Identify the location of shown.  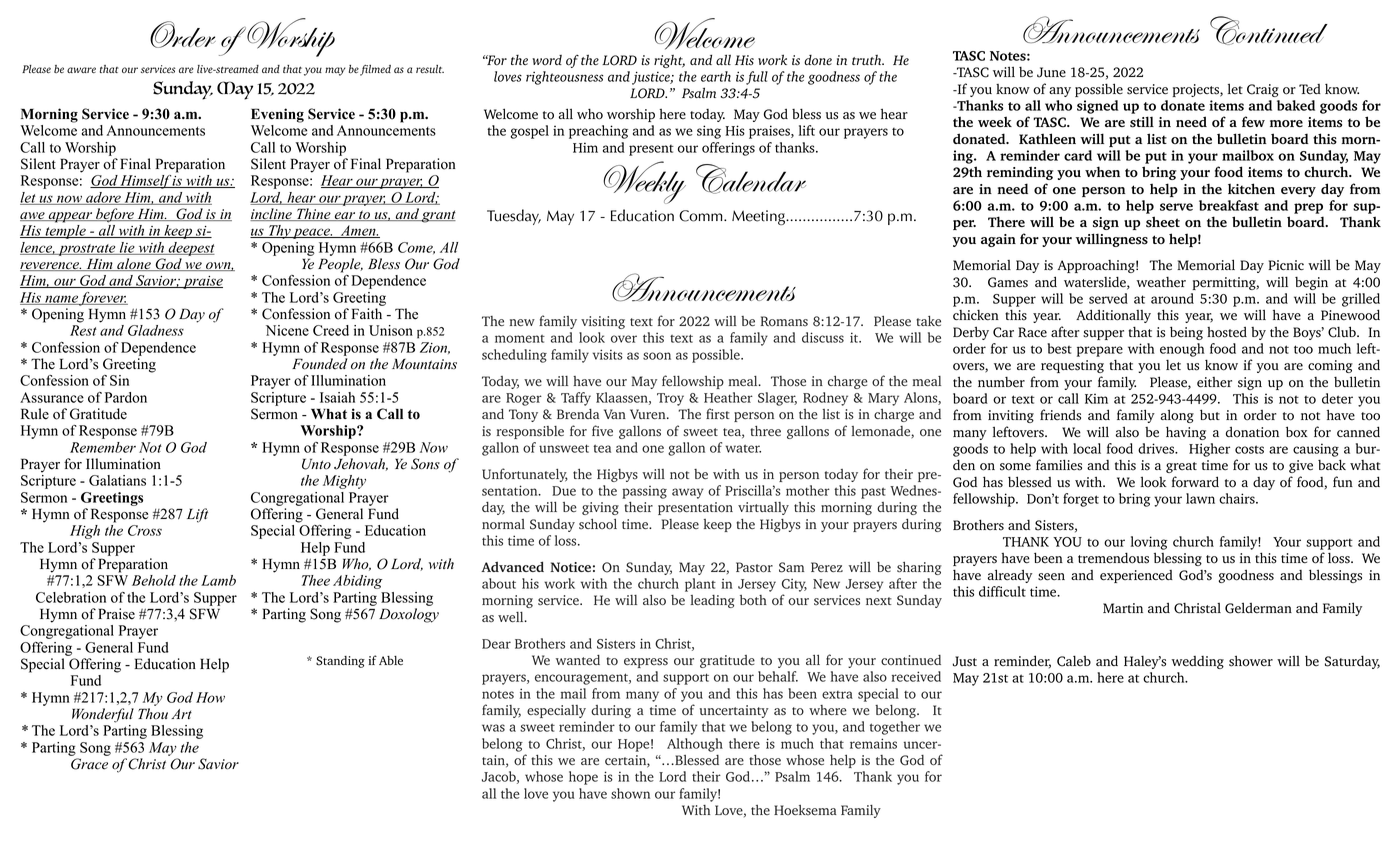
(630, 793).
